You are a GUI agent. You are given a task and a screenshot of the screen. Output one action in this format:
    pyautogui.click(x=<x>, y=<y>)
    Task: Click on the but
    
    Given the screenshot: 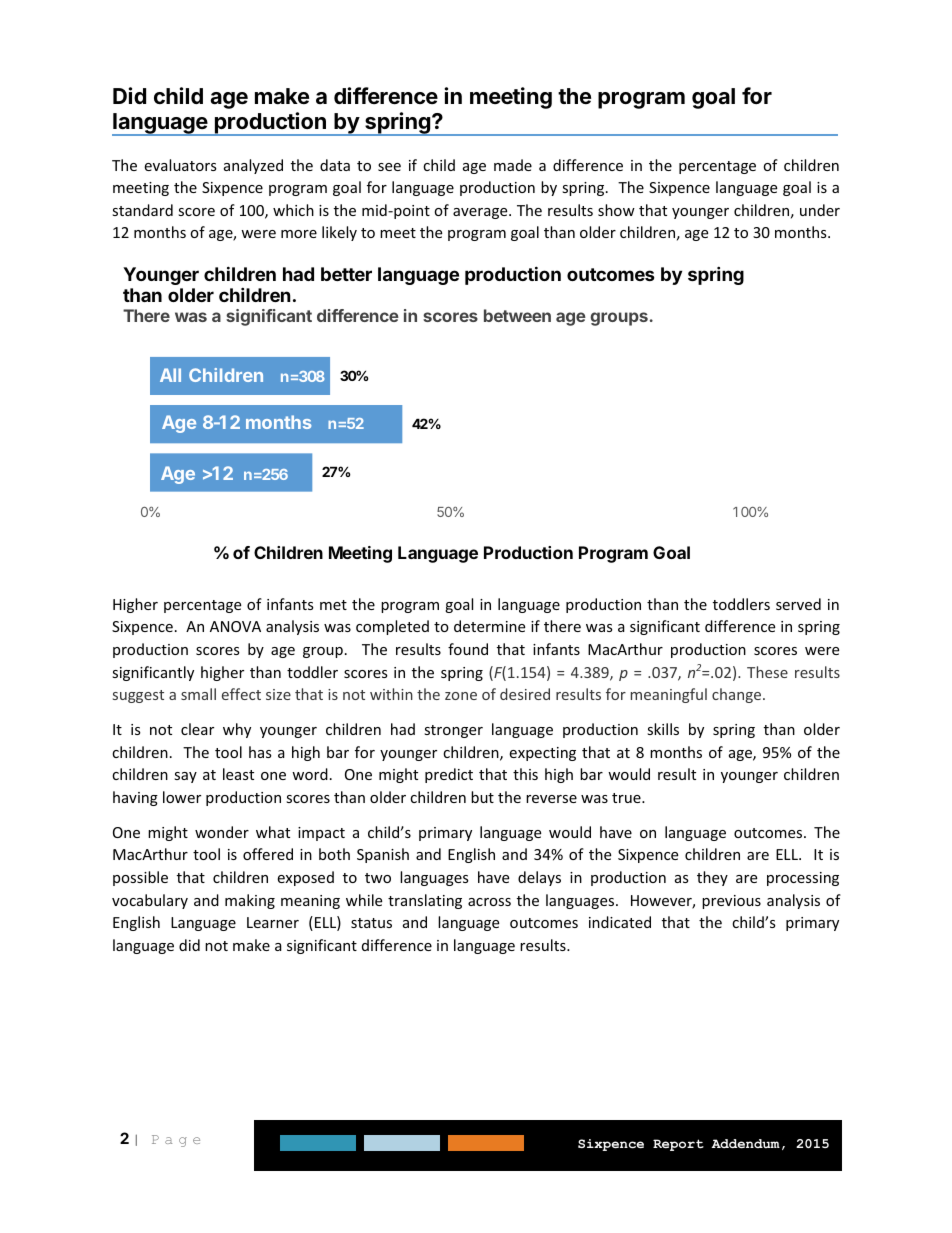 What is the action you would take?
    pyautogui.click(x=482, y=797)
